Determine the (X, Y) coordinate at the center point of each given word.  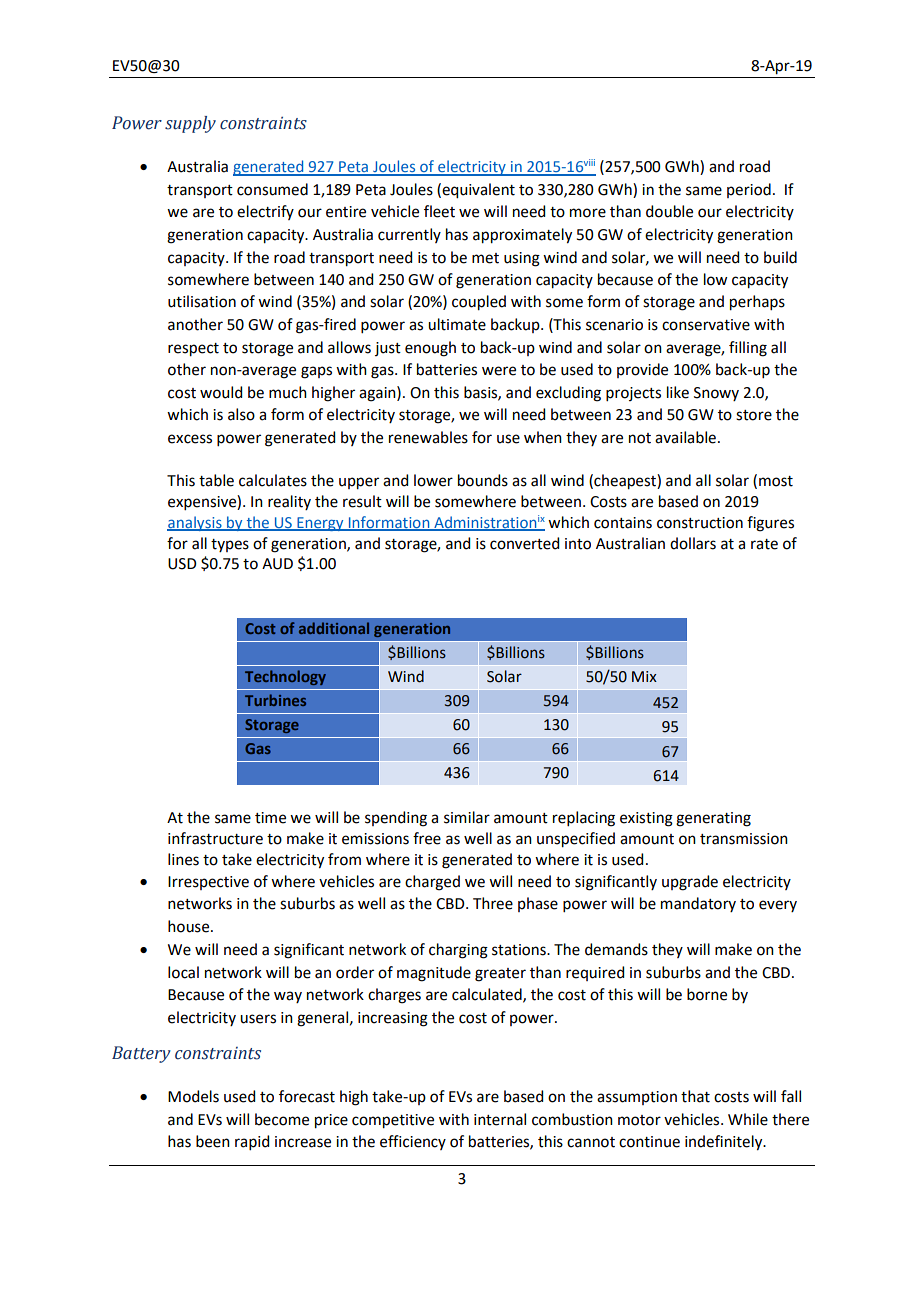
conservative (706, 325)
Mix (644, 676)
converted (524, 543)
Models (193, 1096)
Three (493, 903)
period (749, 190)
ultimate (457, 324)
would (221, 392)
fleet (439, 211)
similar (467, 817)
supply (190, 124)
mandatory (698, 904)
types (230, 545)
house (190, 926)
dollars (693, 543)
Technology (285, 677)
